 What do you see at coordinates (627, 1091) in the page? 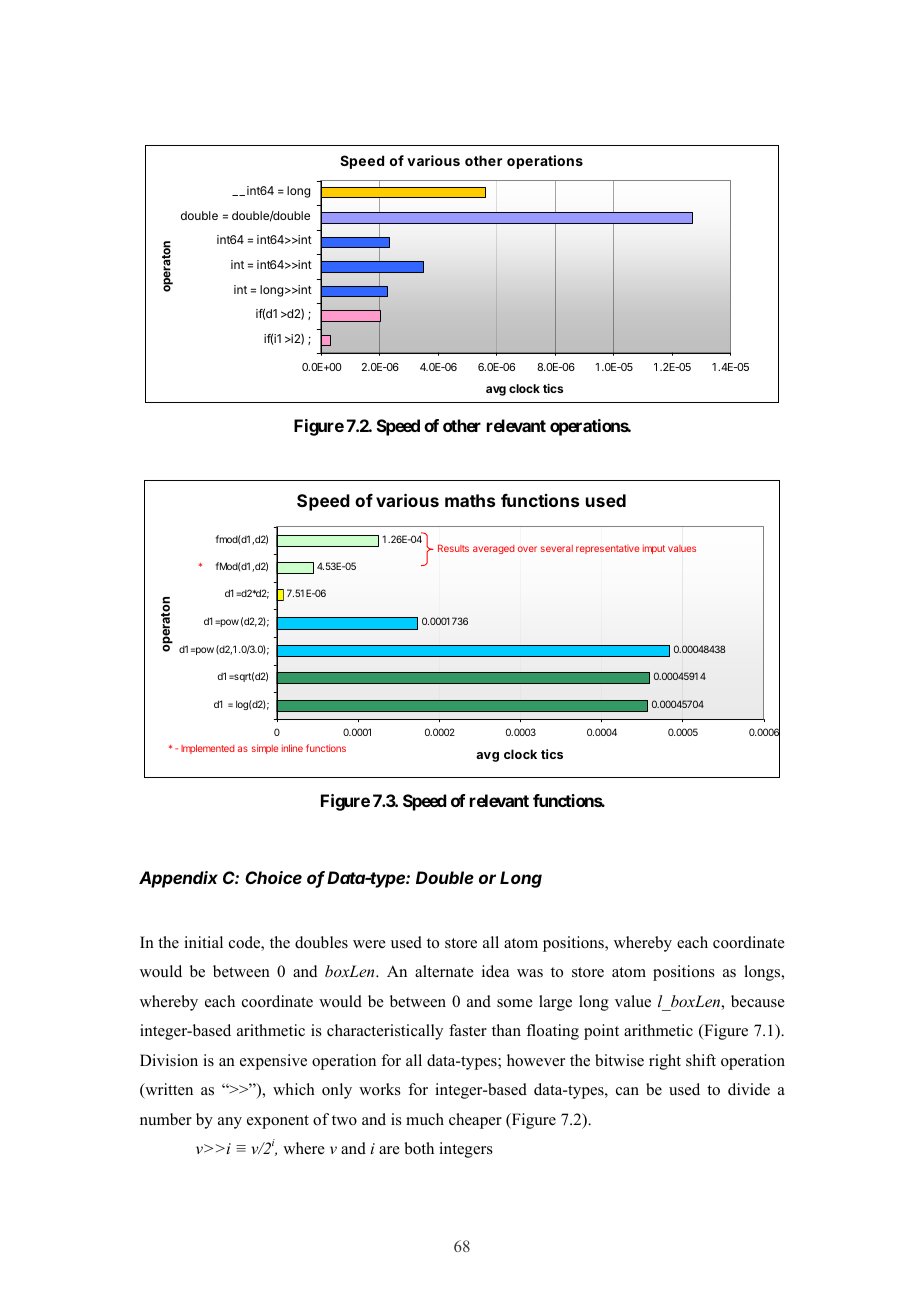
I see `can` at bounding box center [627, 1091].
